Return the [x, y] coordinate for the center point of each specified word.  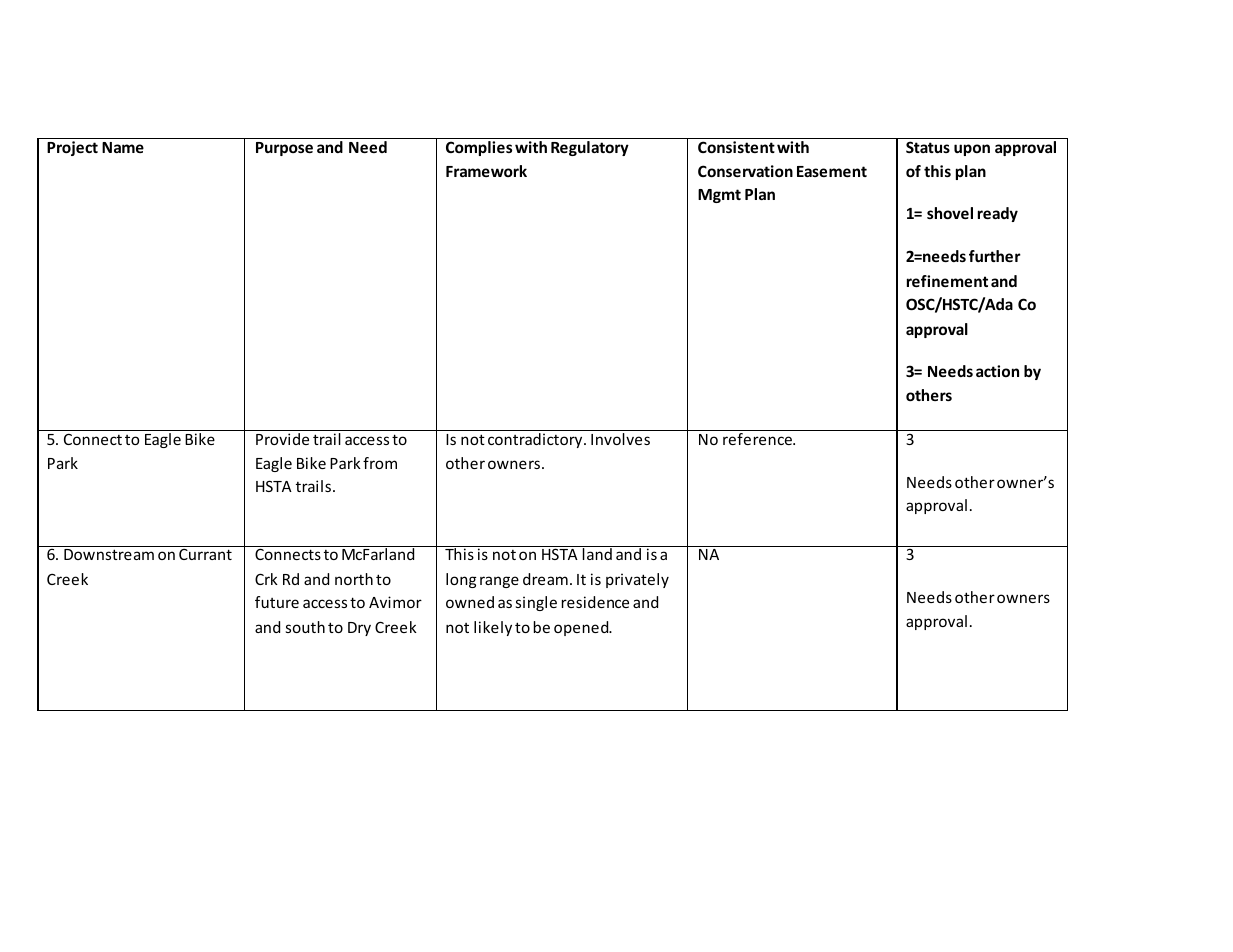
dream [545, 579]
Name [123, 147]
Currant [205, 554]
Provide [282, 439]
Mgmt [719, 196]
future [277, 602]
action [997, 371]
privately [637, 580]
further [995, 256]
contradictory [536, 440]
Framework [486, 171]
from [380, 463]
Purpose [284, 149]
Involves [620, 439]
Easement [832, 171]
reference [758, 439]
